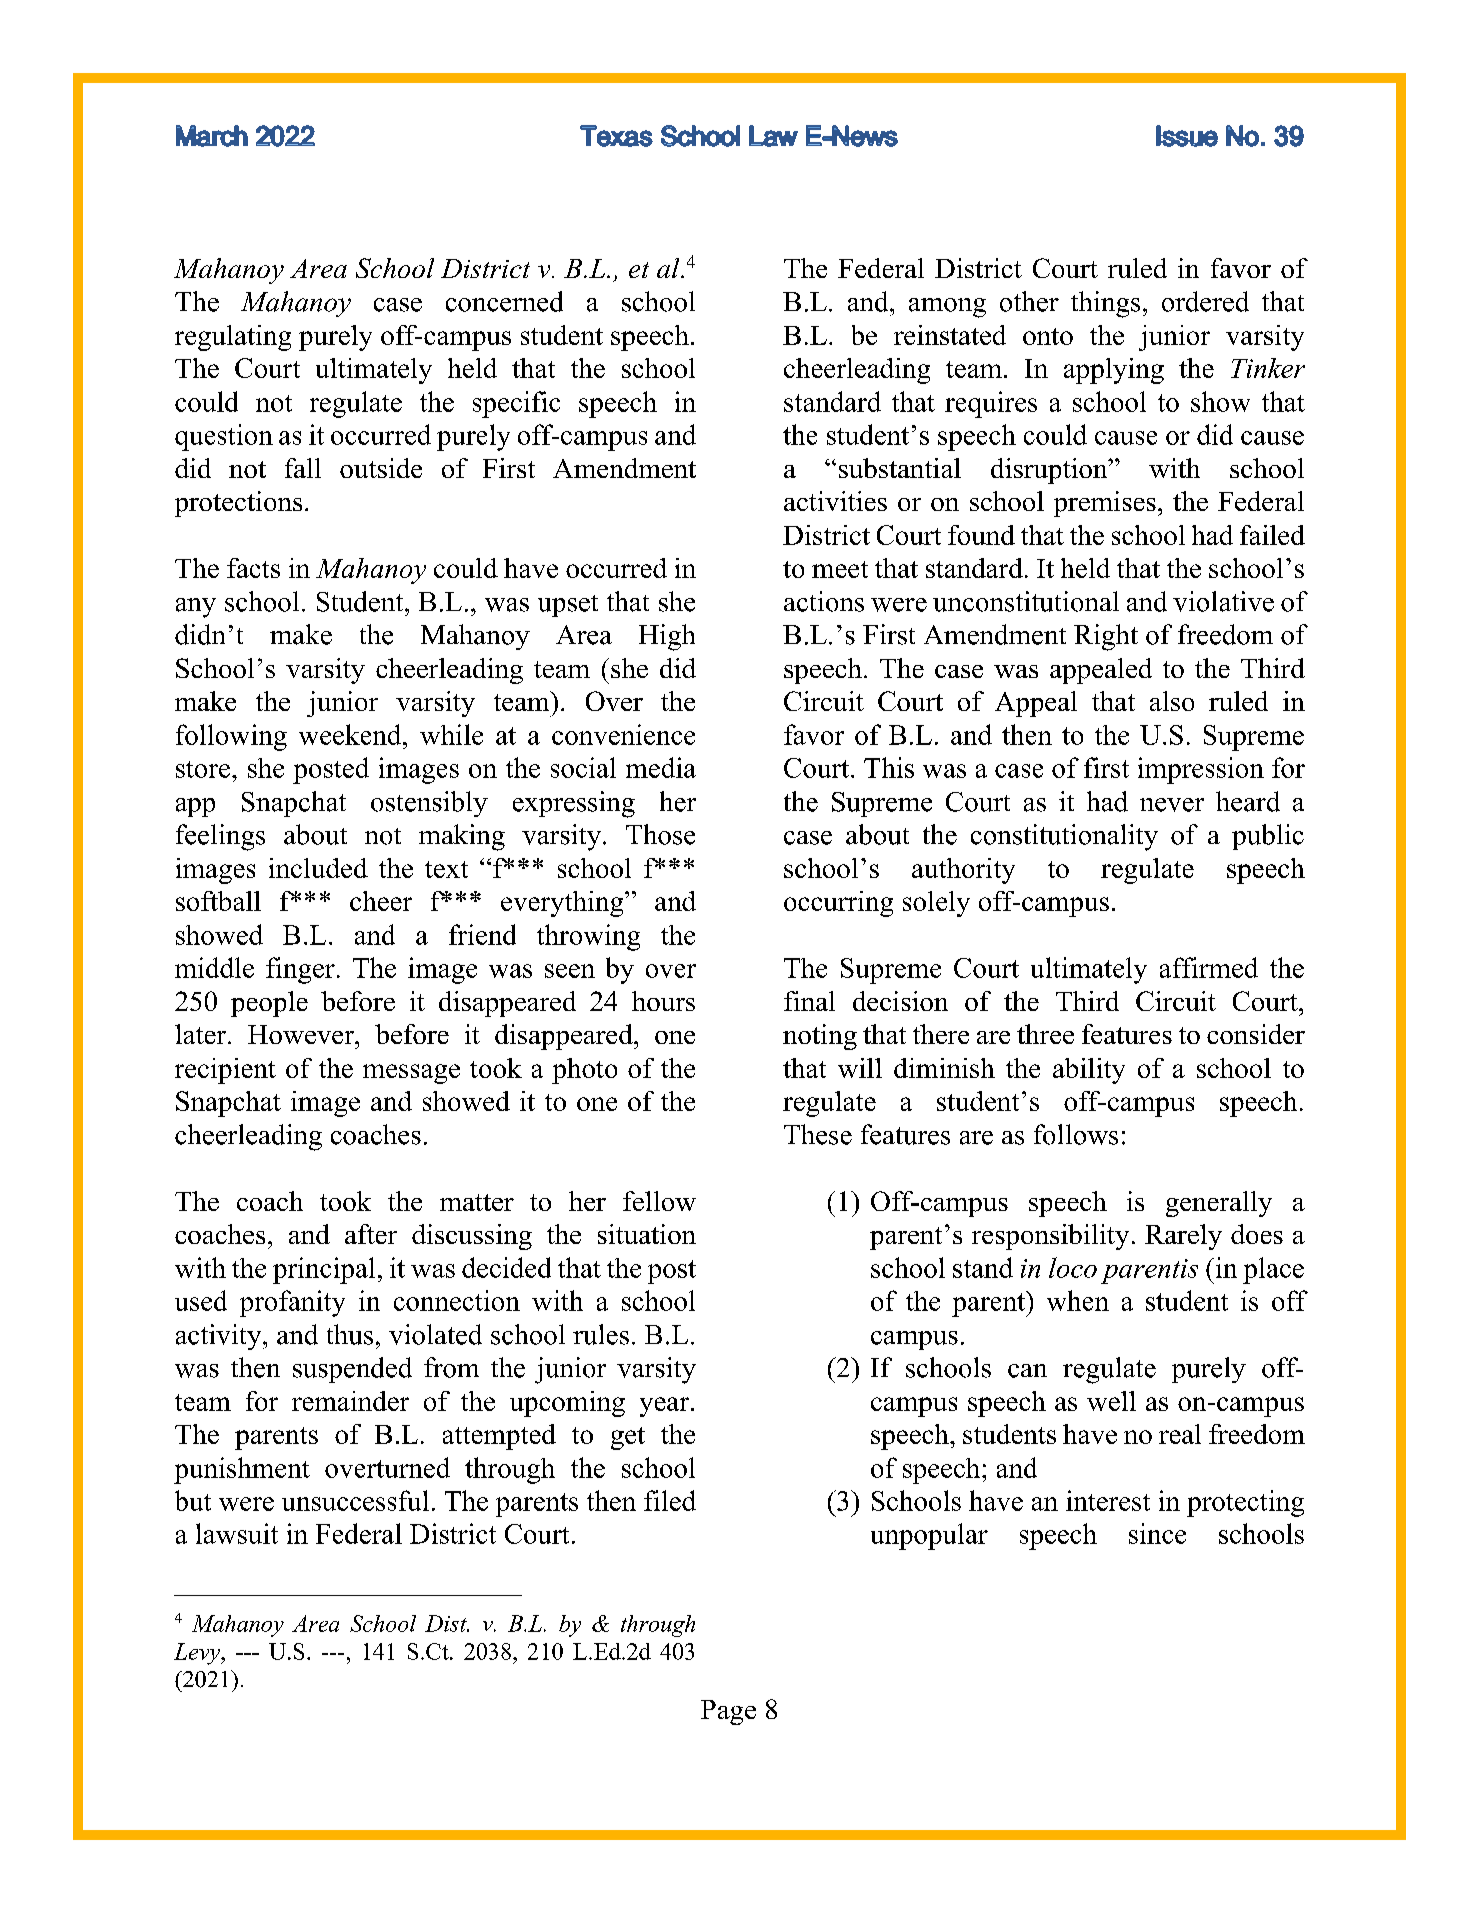  What do you see at coordinates (198, 1654) in the page?
I see `Levy` at bounding box center [198, 1654].
